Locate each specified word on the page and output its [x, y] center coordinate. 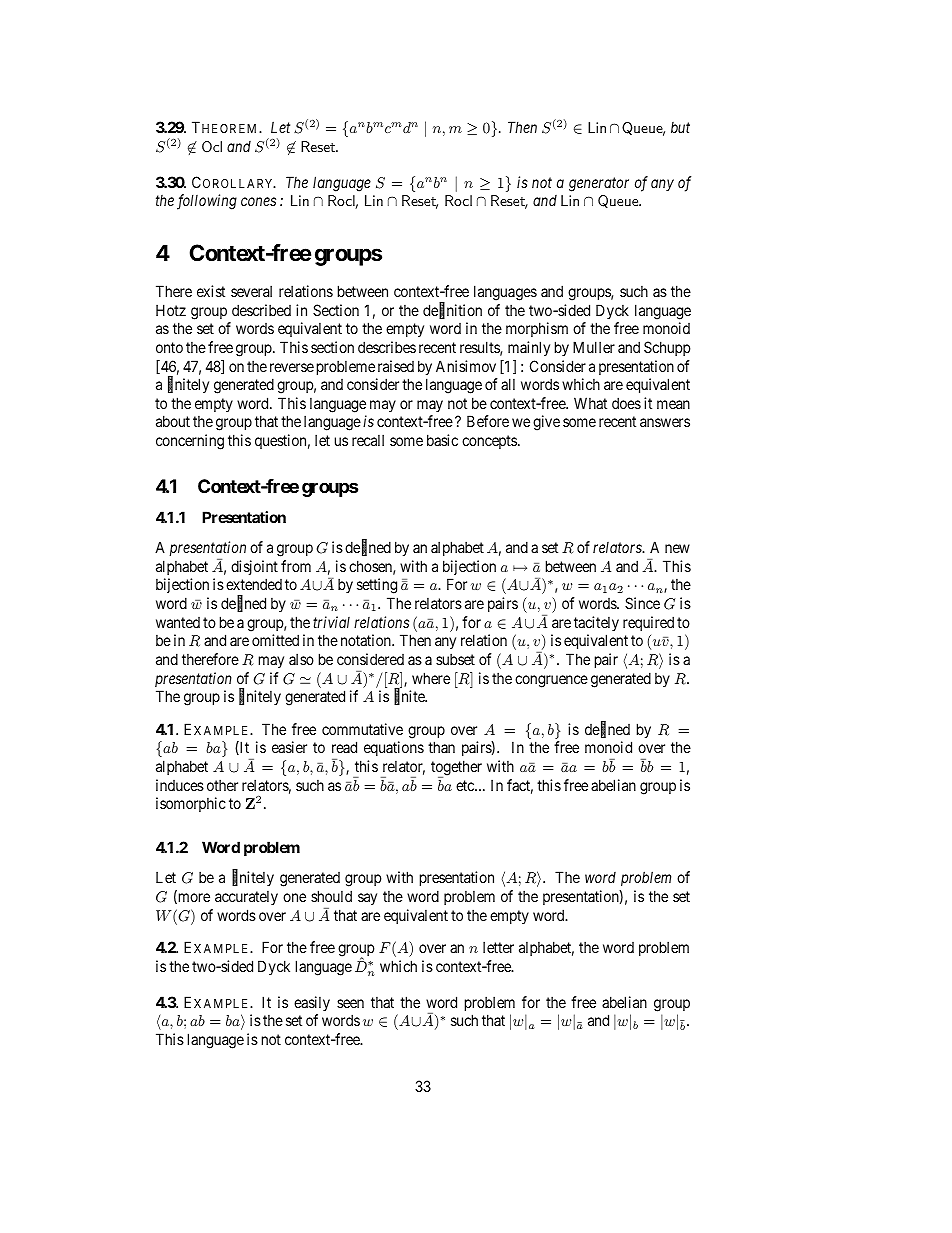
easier [289, 747]
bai [235, 1022]
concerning [190, 442]
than [441, 747]
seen [350, 1003]
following [207, 202]
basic [442, 440]
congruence [551, 681]
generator [599, 184]
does [626, 403]
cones [258, 202]
